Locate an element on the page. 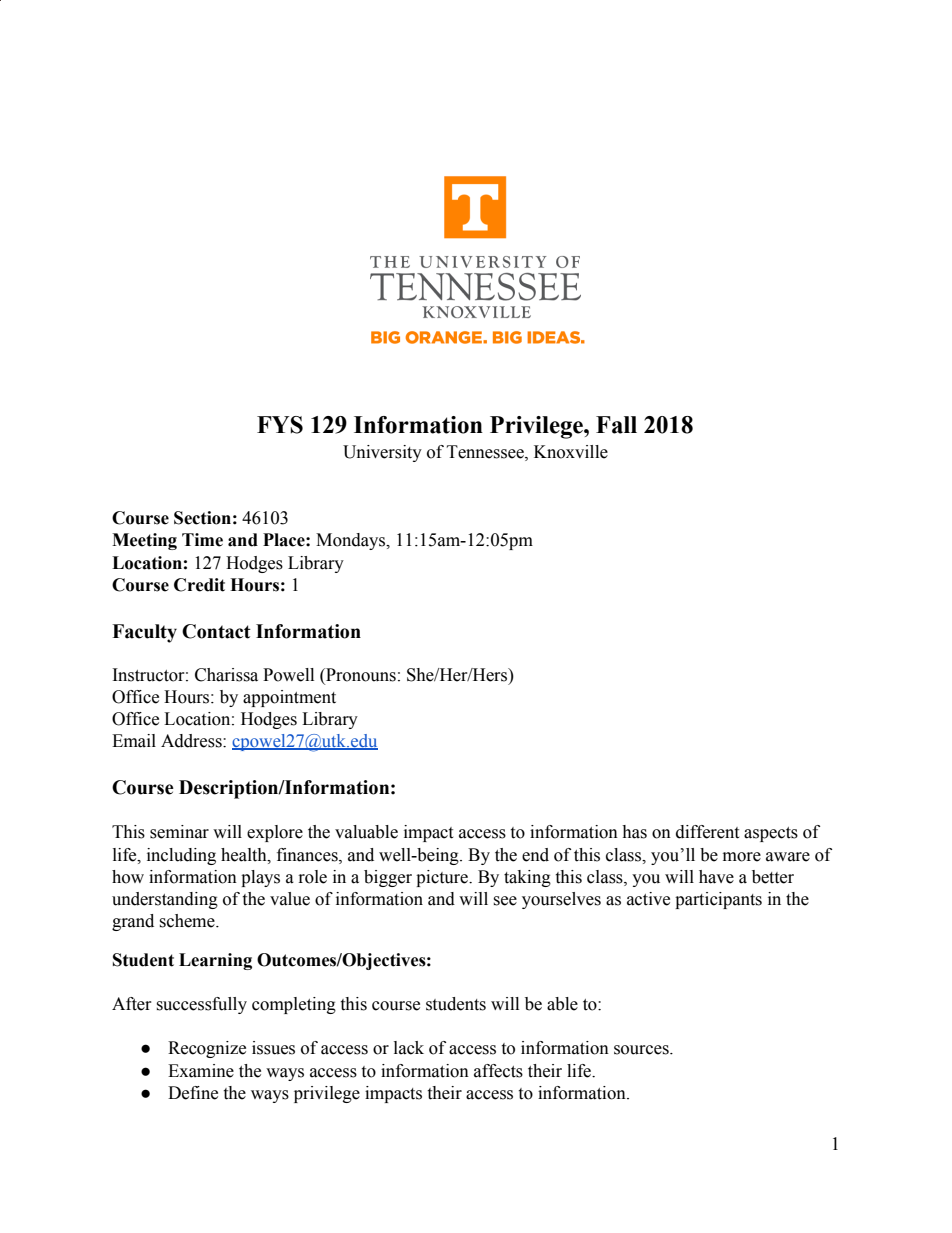  Examine is located at coordinates (201, 1071).
